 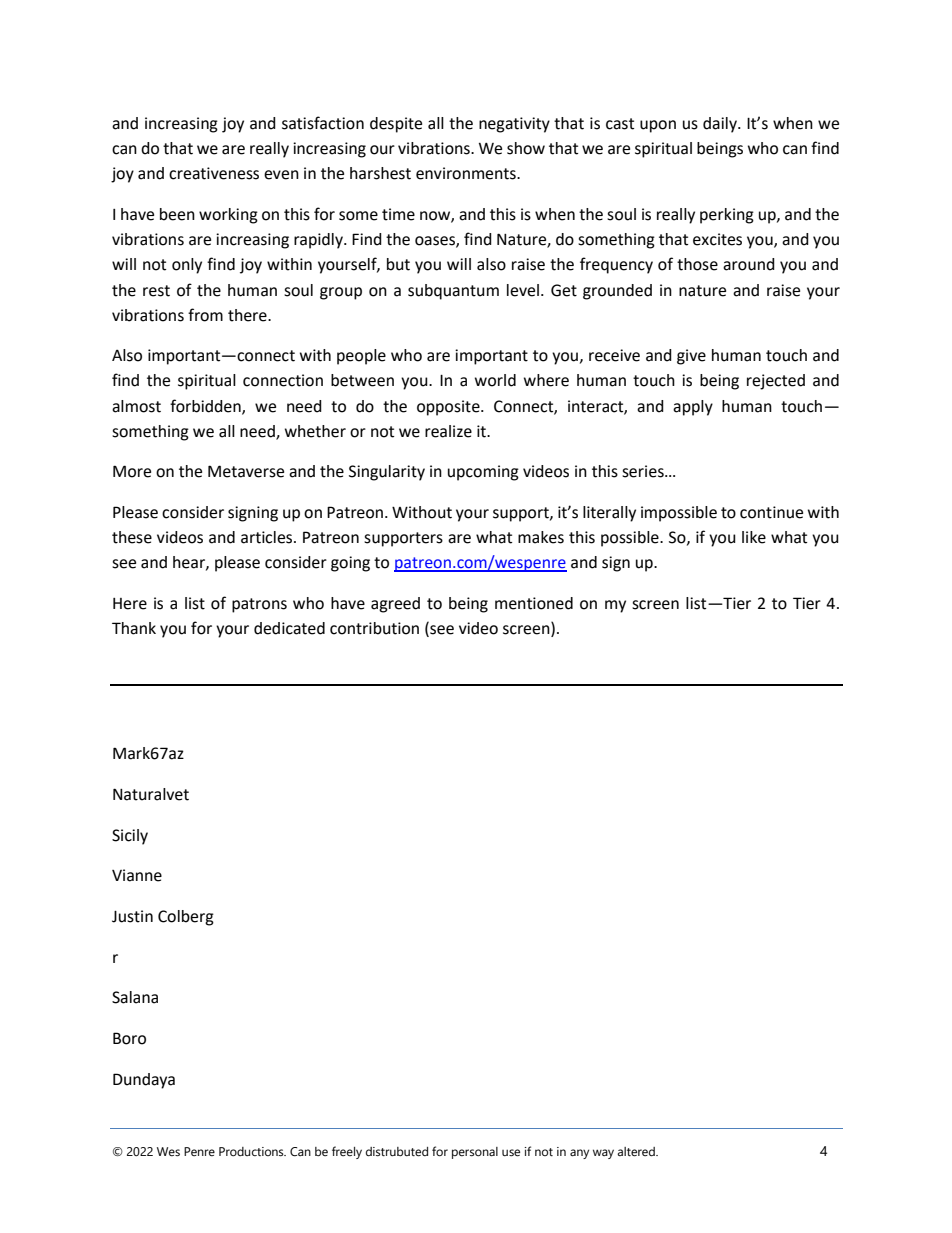 What do you see at coordinates (467, 173) in the screenshot?
I see `environments` at bounding box center [467, 173].
